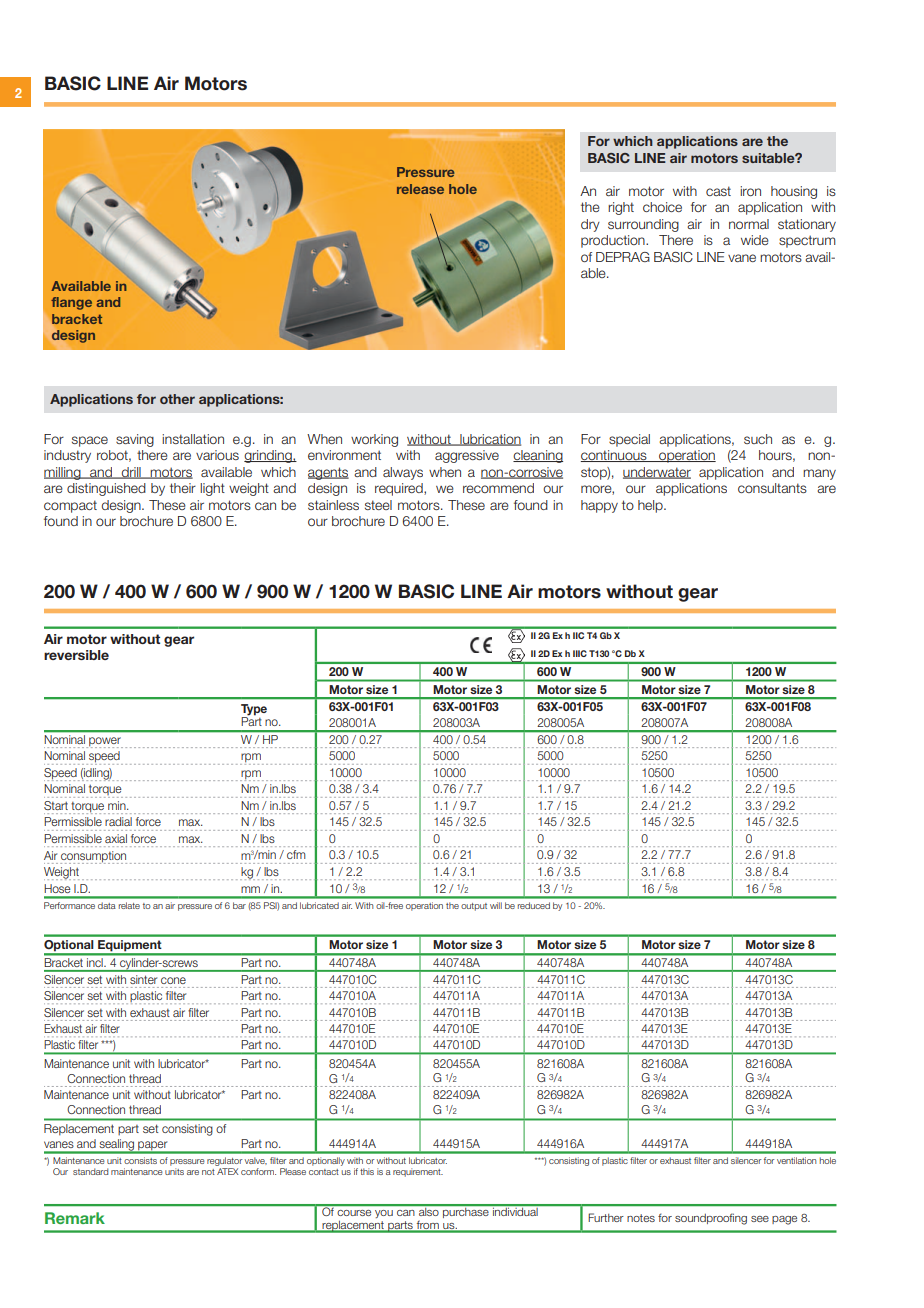 The width and height of the page is (924, 1308). I want to click on aggressive, so click(467, 456).
